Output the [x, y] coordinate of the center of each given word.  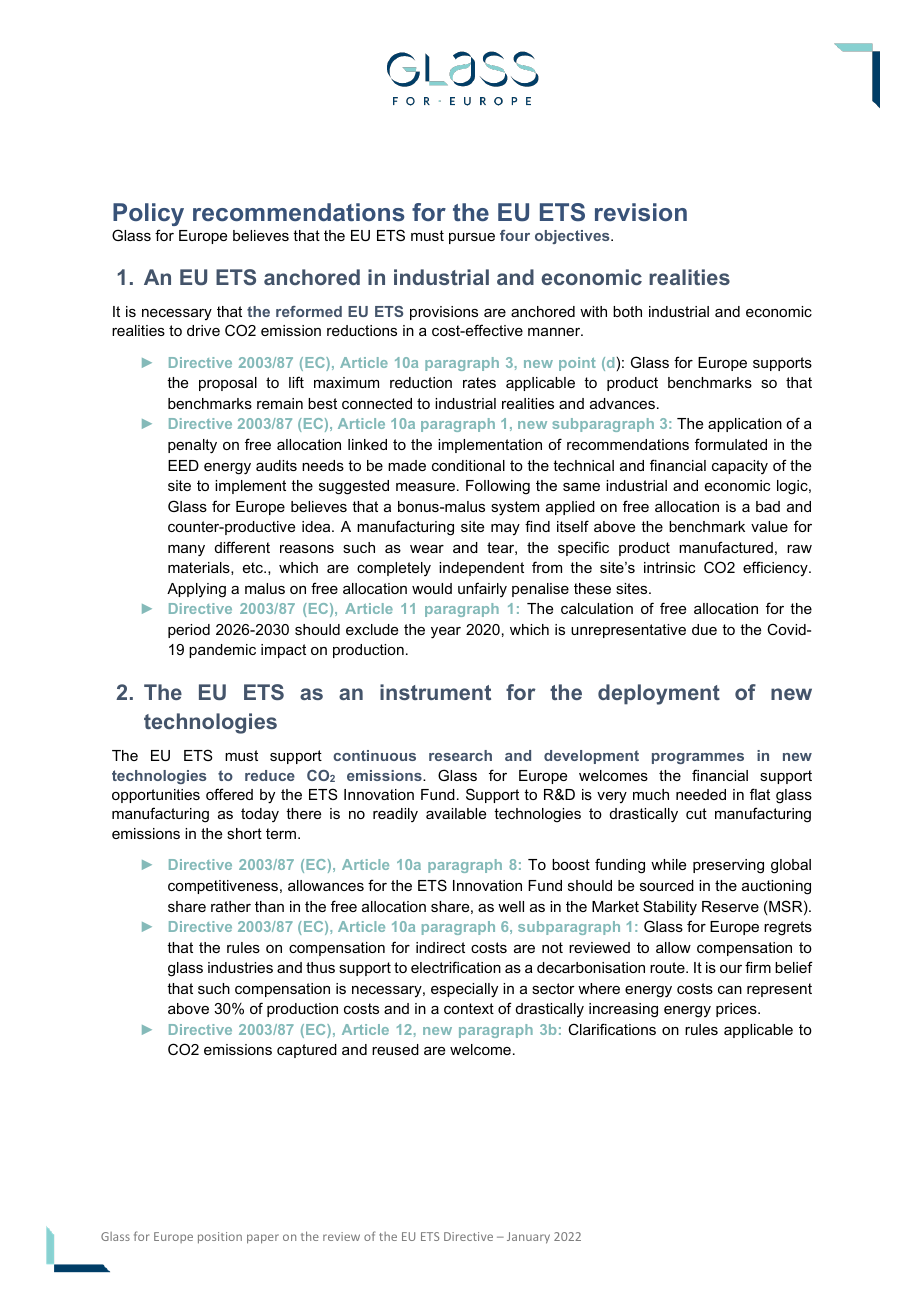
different [242, 547]
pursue [472, 238]
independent [481, 569]
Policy [148, 214]
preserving [728, 866]
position [220, 1238]
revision [641, 212]
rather [231, 906]
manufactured [726, 547]
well [511, 906]
